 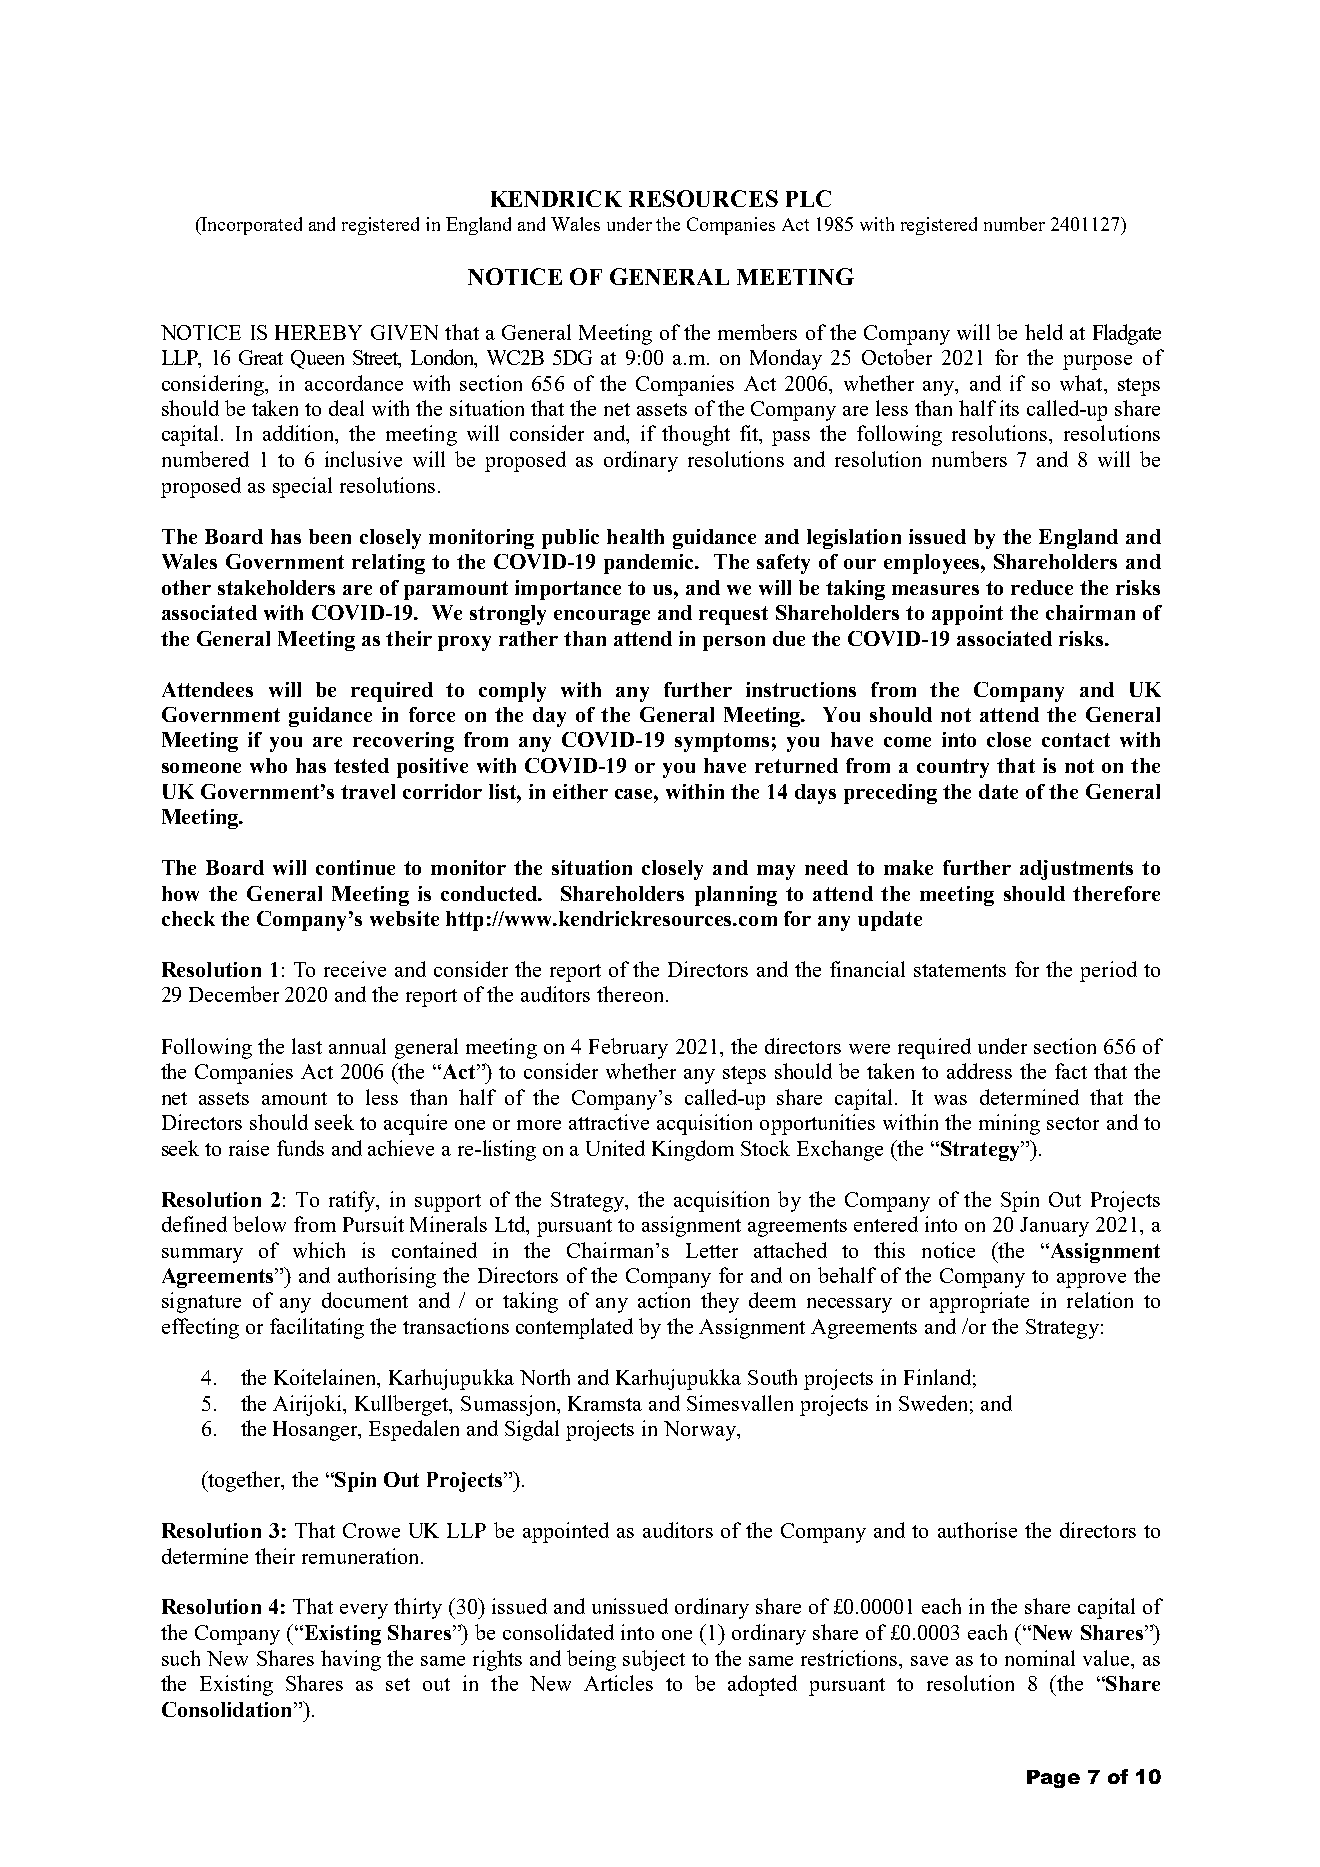 I want to click on statements, so click(x=960, y=970).
